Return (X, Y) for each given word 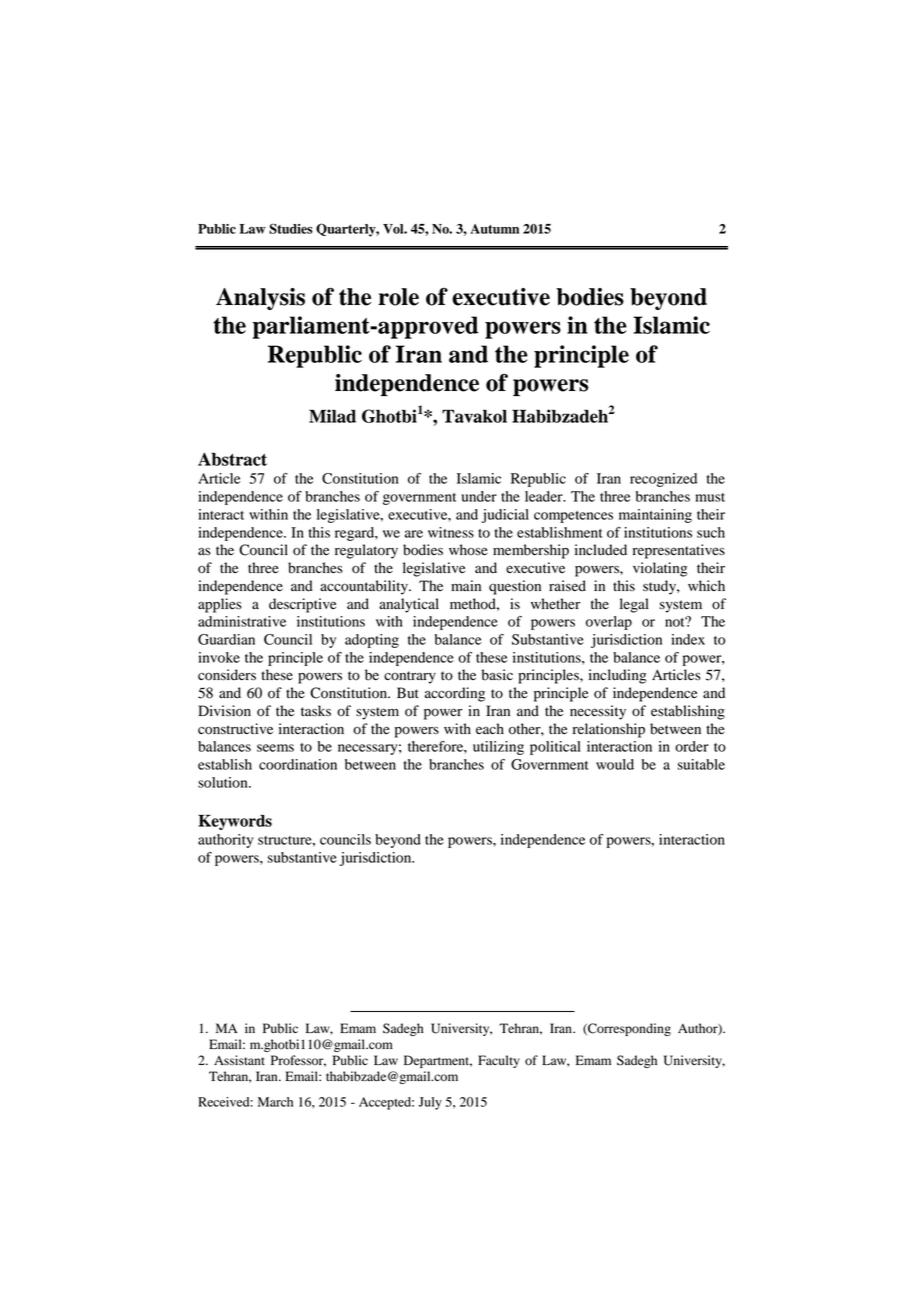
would (615, 764)
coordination (298, 764)
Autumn (494, 229)
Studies (291, 228)
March (275, 1102)
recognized (663, 480)
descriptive (302, 605)
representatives (679, 551)
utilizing (498, 748)
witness (451, 532)
